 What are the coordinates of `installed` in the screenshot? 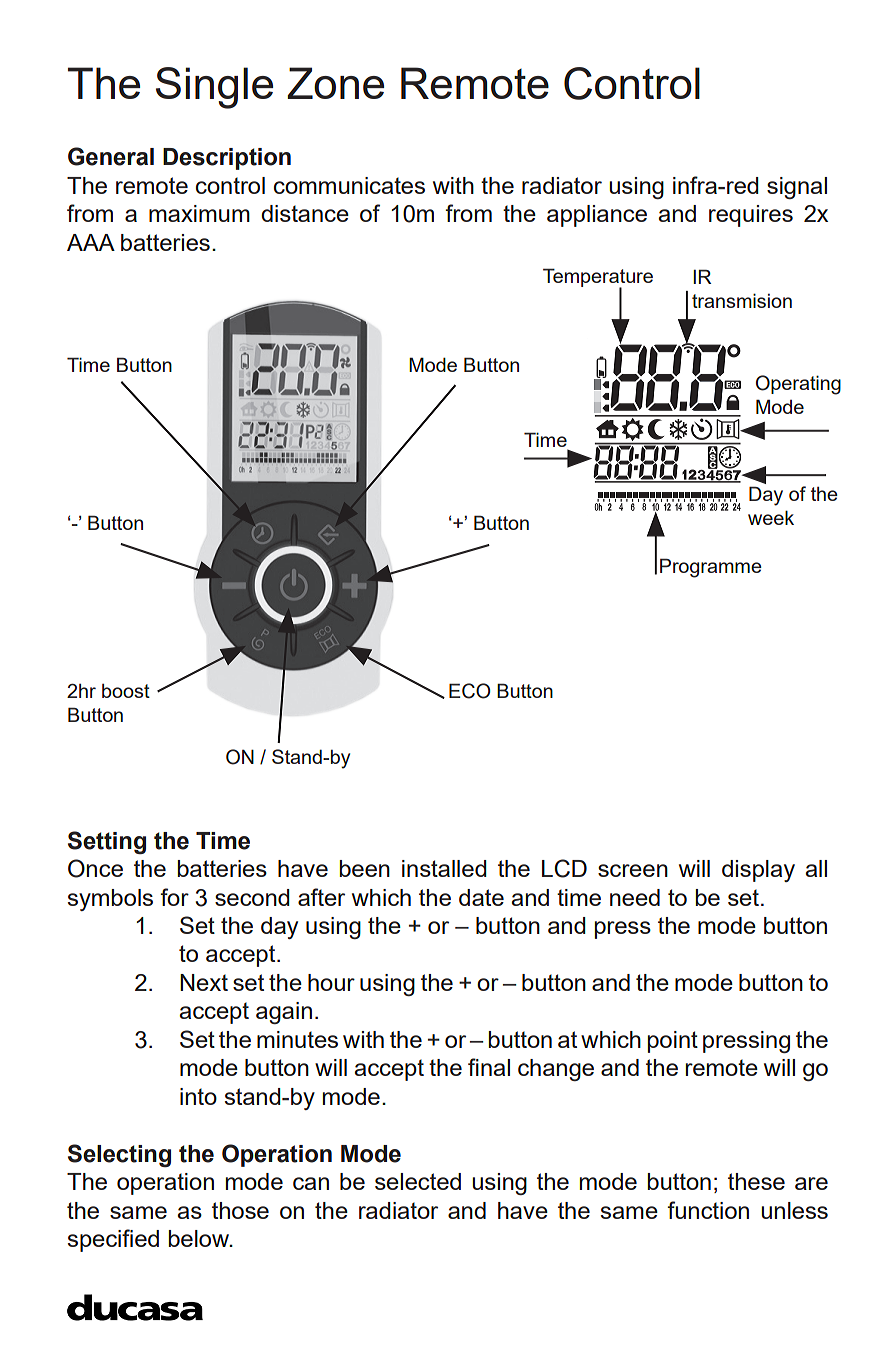 It's located at (444, 868).
